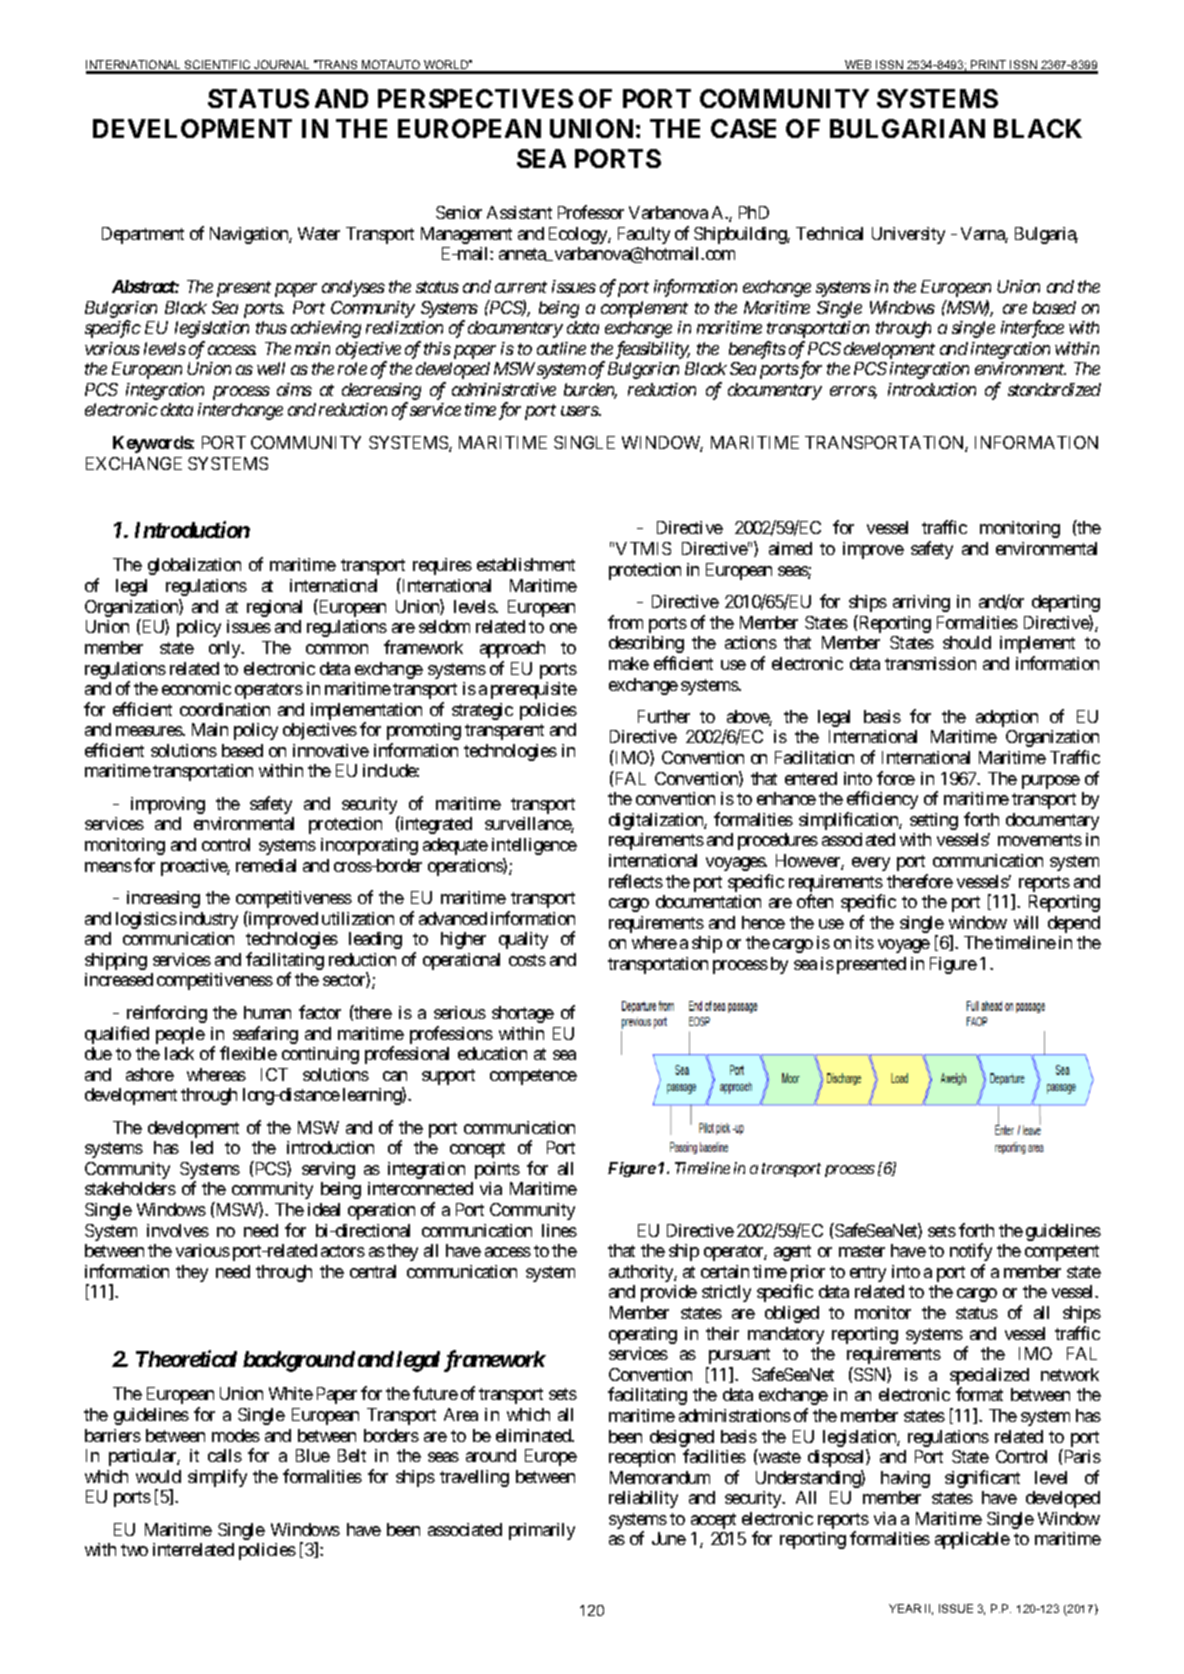  What do you see at coordinates (972, 1540) in the document?
I see `applicable` at bounding box center [972, 1540].
